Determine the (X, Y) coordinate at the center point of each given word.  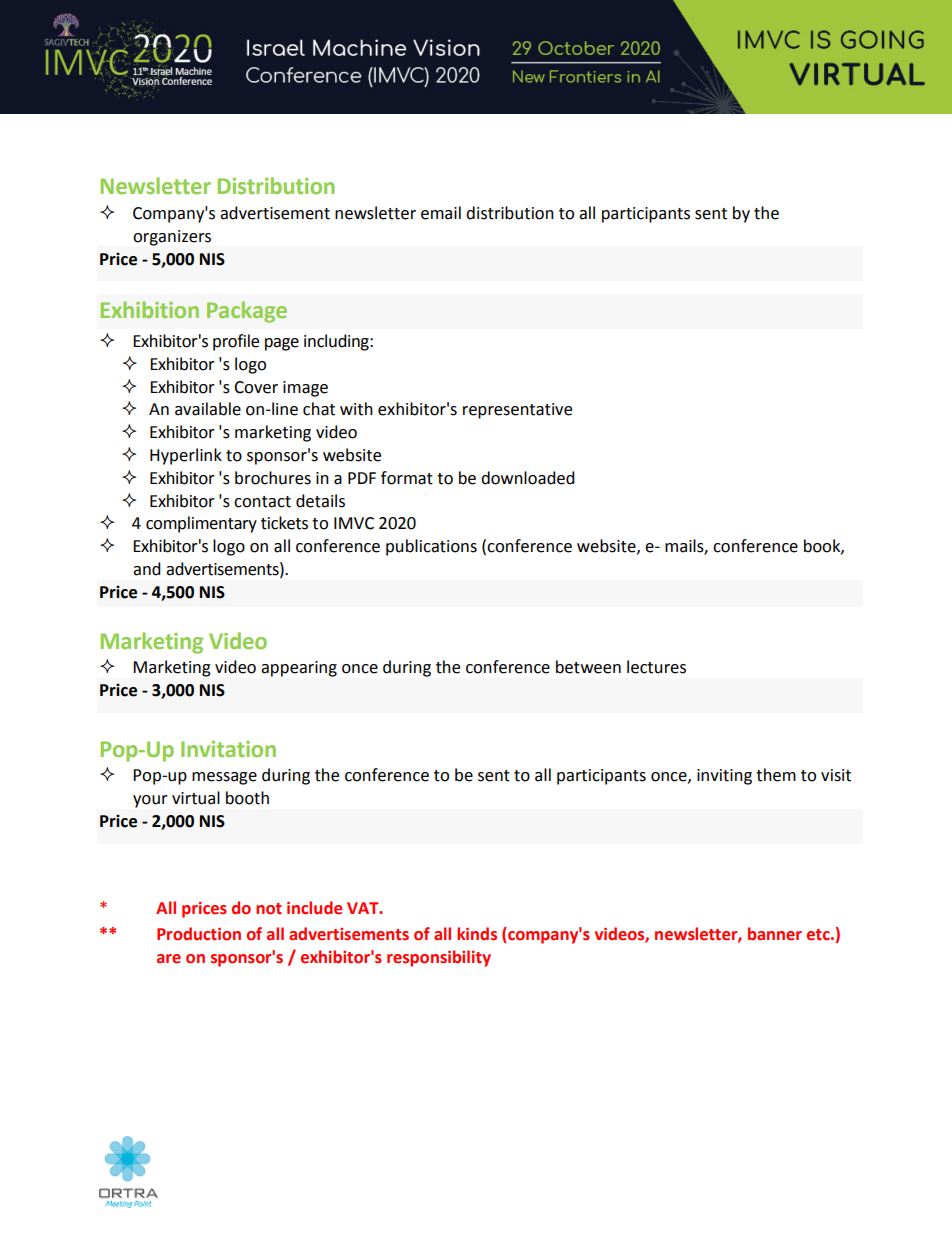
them (776, 775)
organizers (172, 238)
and (147, 569)
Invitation (228, 749)
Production (199, 934)
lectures (656, 667)
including (337, 342)
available (208, 409)
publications (431, 547)
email (441, 213)
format (407, 478)
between (588, 667)
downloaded (528, 478)
